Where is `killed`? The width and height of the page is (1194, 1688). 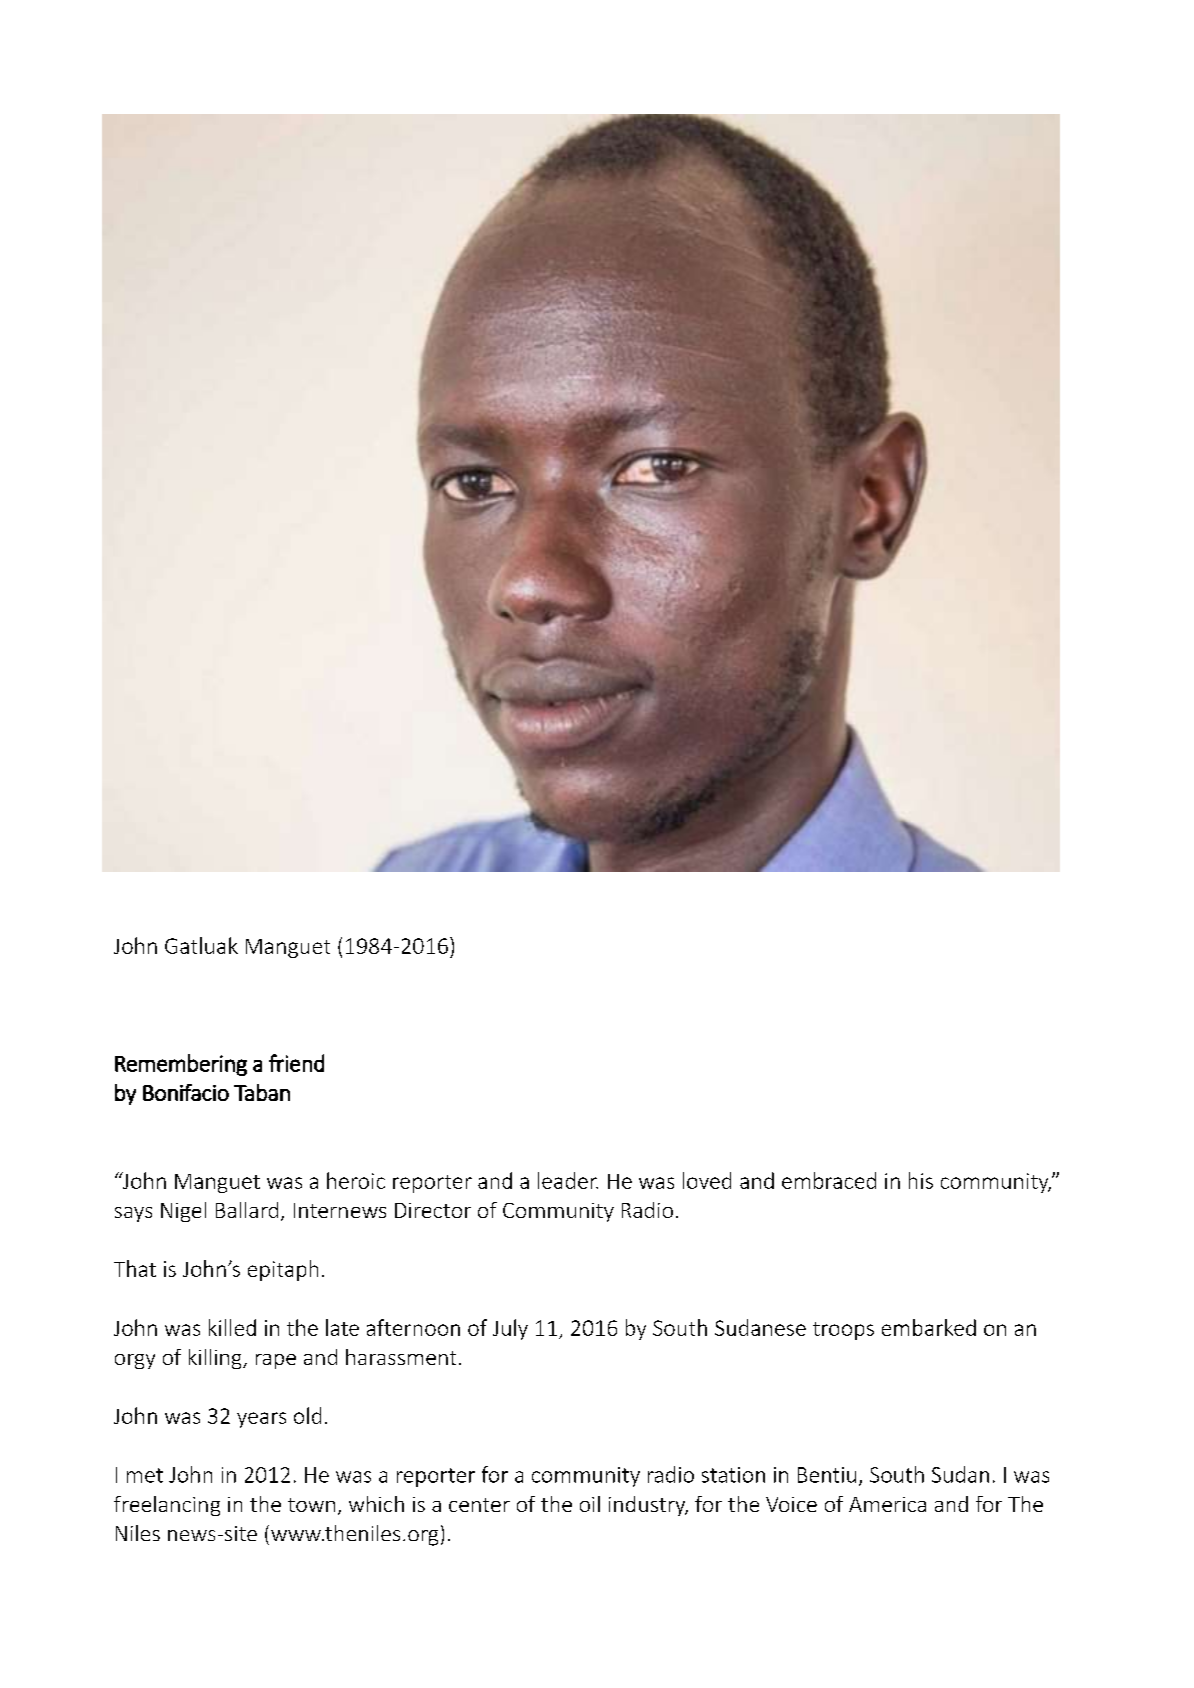
killed is located at coordinates (232, 1327).
